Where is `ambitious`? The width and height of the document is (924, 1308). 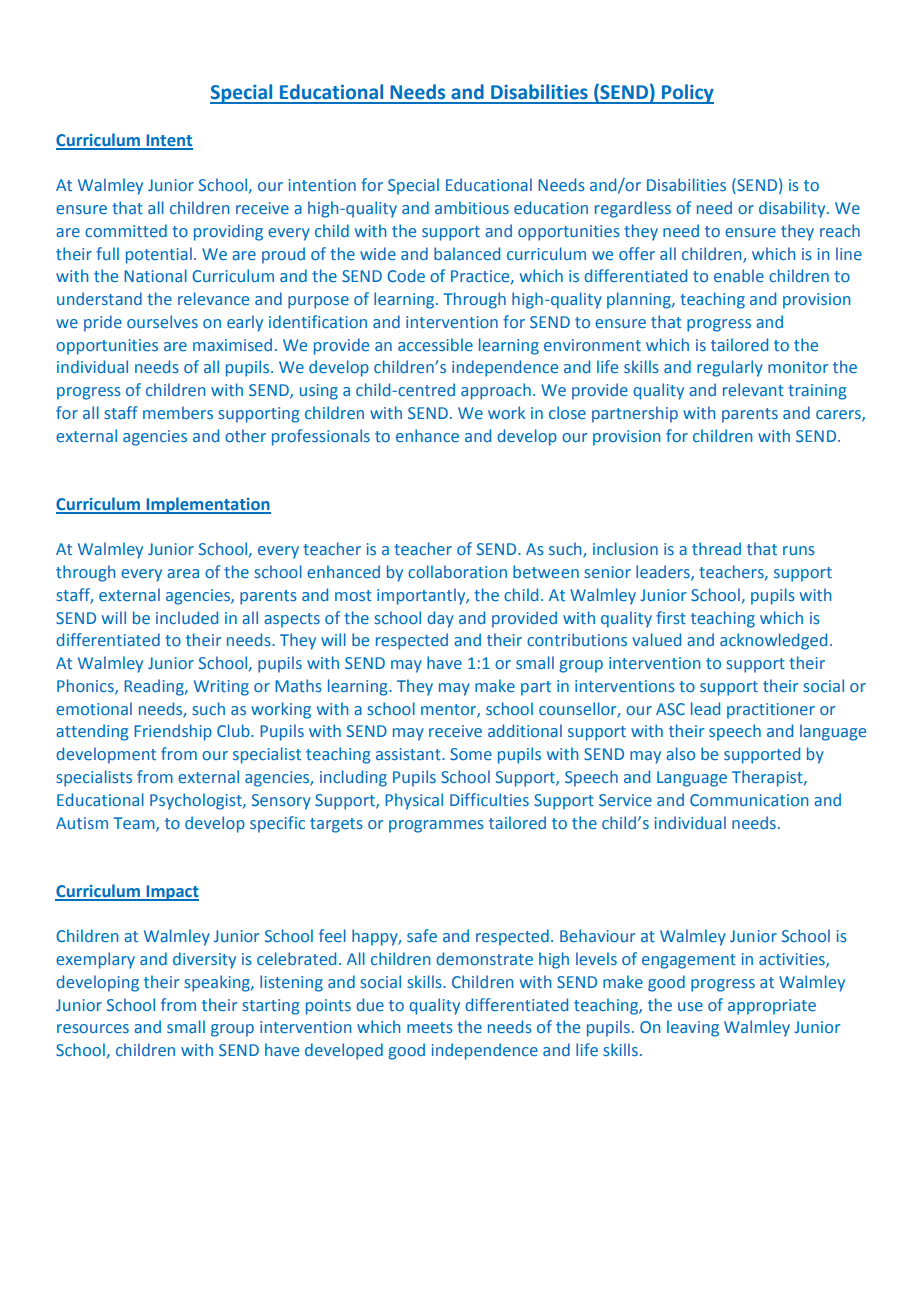
ambitious is located at coordinates (472, 207).
